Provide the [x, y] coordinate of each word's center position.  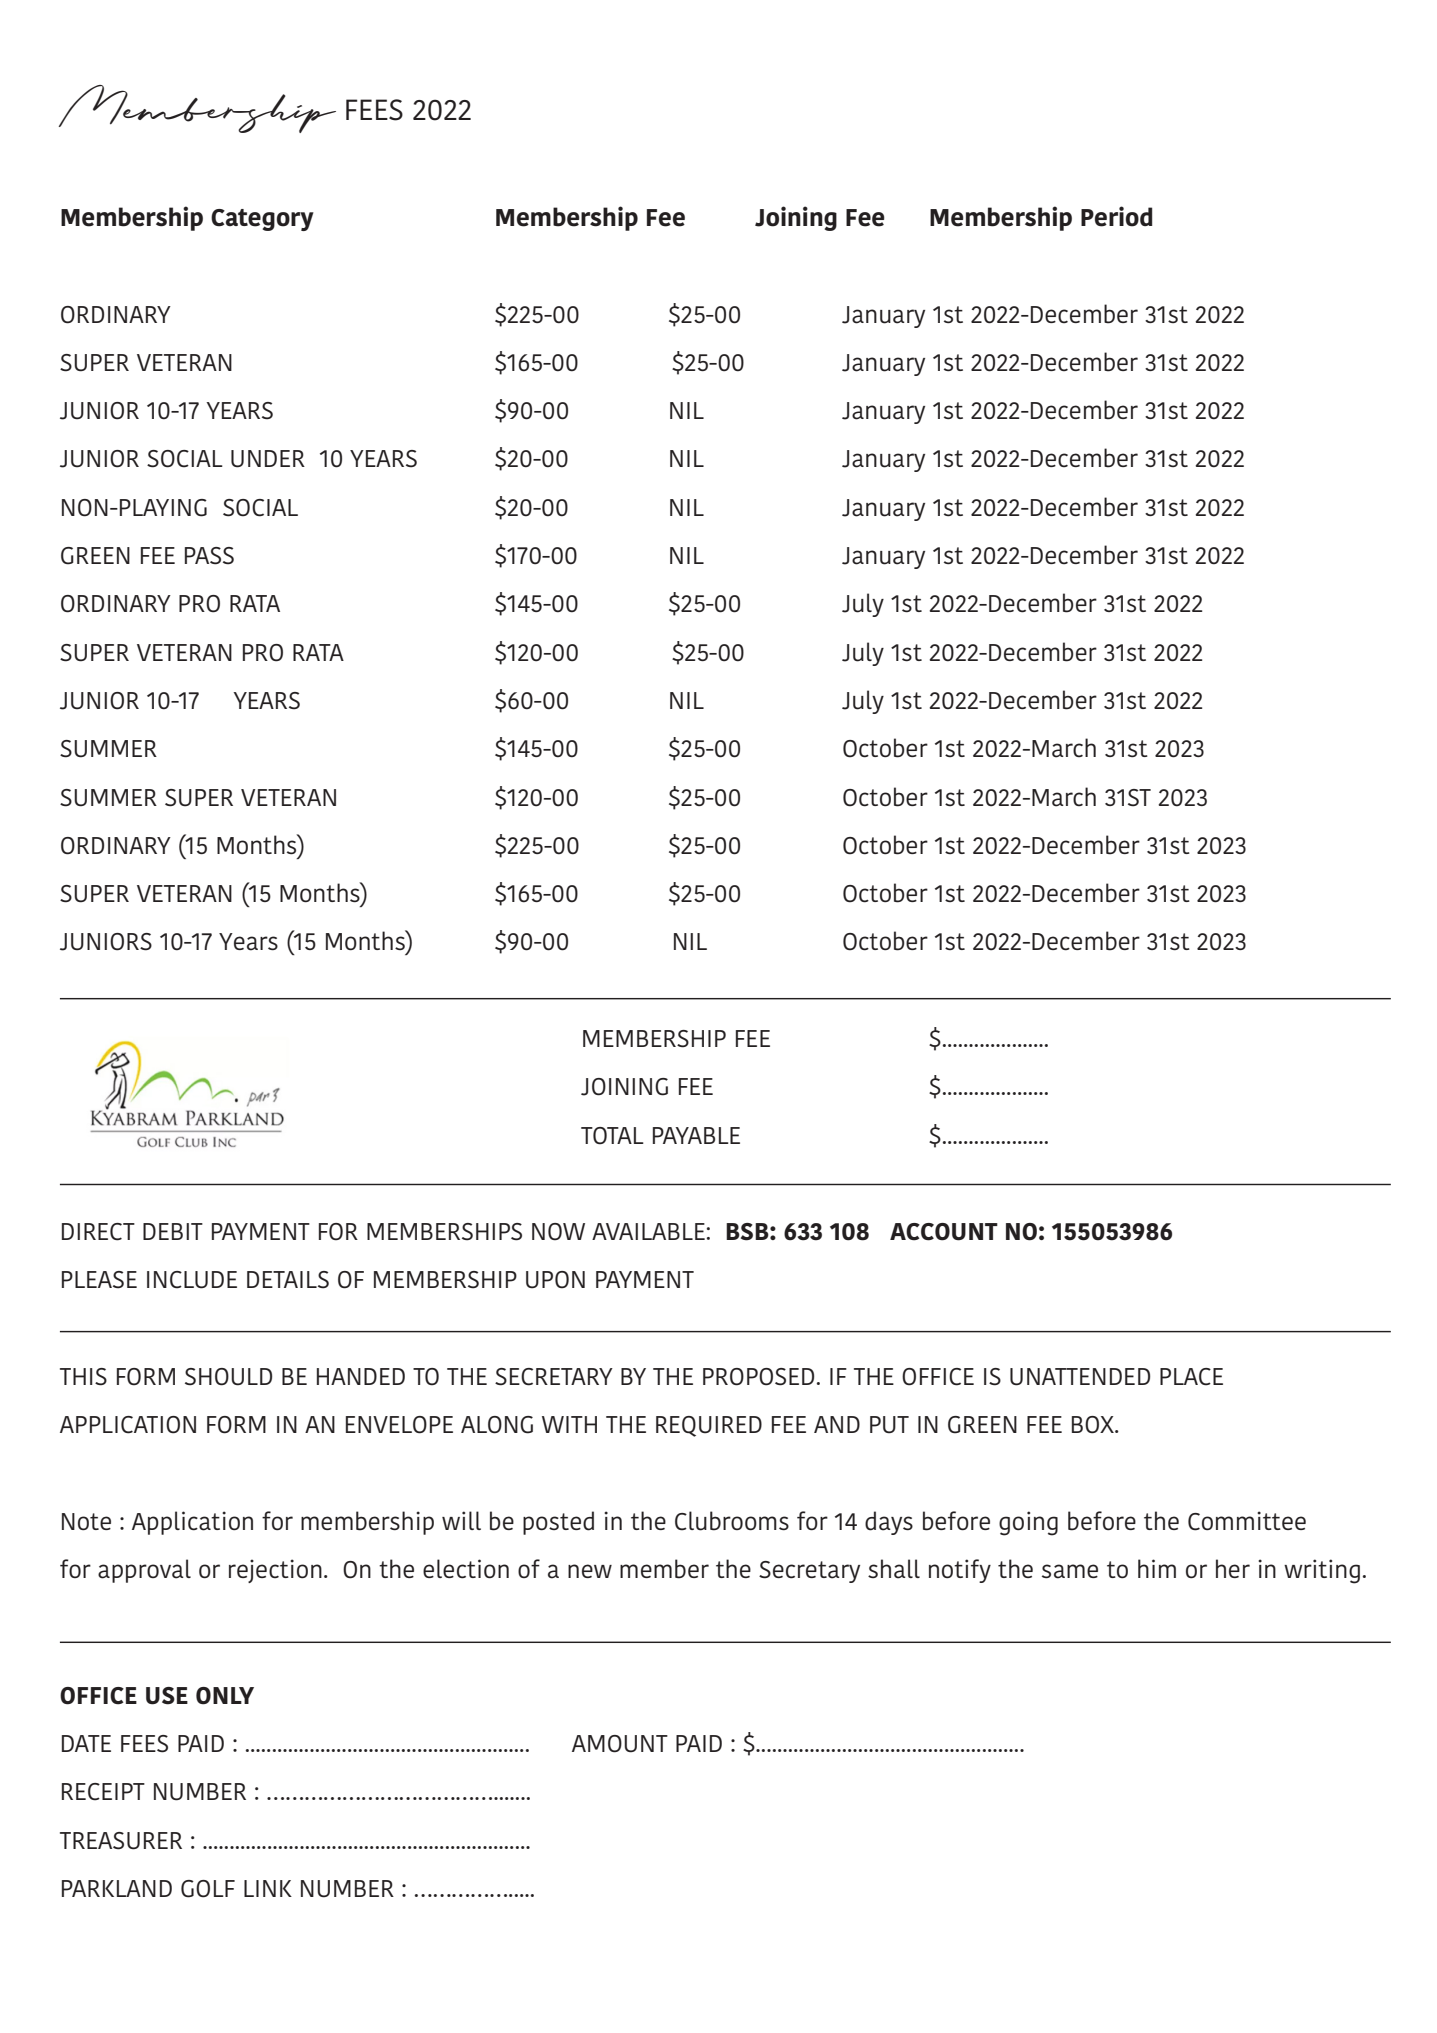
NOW [558, 1232]
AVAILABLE [648, 1231]
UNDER [268, 459]
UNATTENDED [1080, 1377]
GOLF [208, 1889]
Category [262, 220]
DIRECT [98, 1232]
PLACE [1191, 1377]
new [590, 1571]
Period [1116, 216]
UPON [555, 1280]
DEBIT [173, 1231]
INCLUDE [192, 1280]
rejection [275, 1571]
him [1157, 1568]
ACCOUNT [944, 1232]
